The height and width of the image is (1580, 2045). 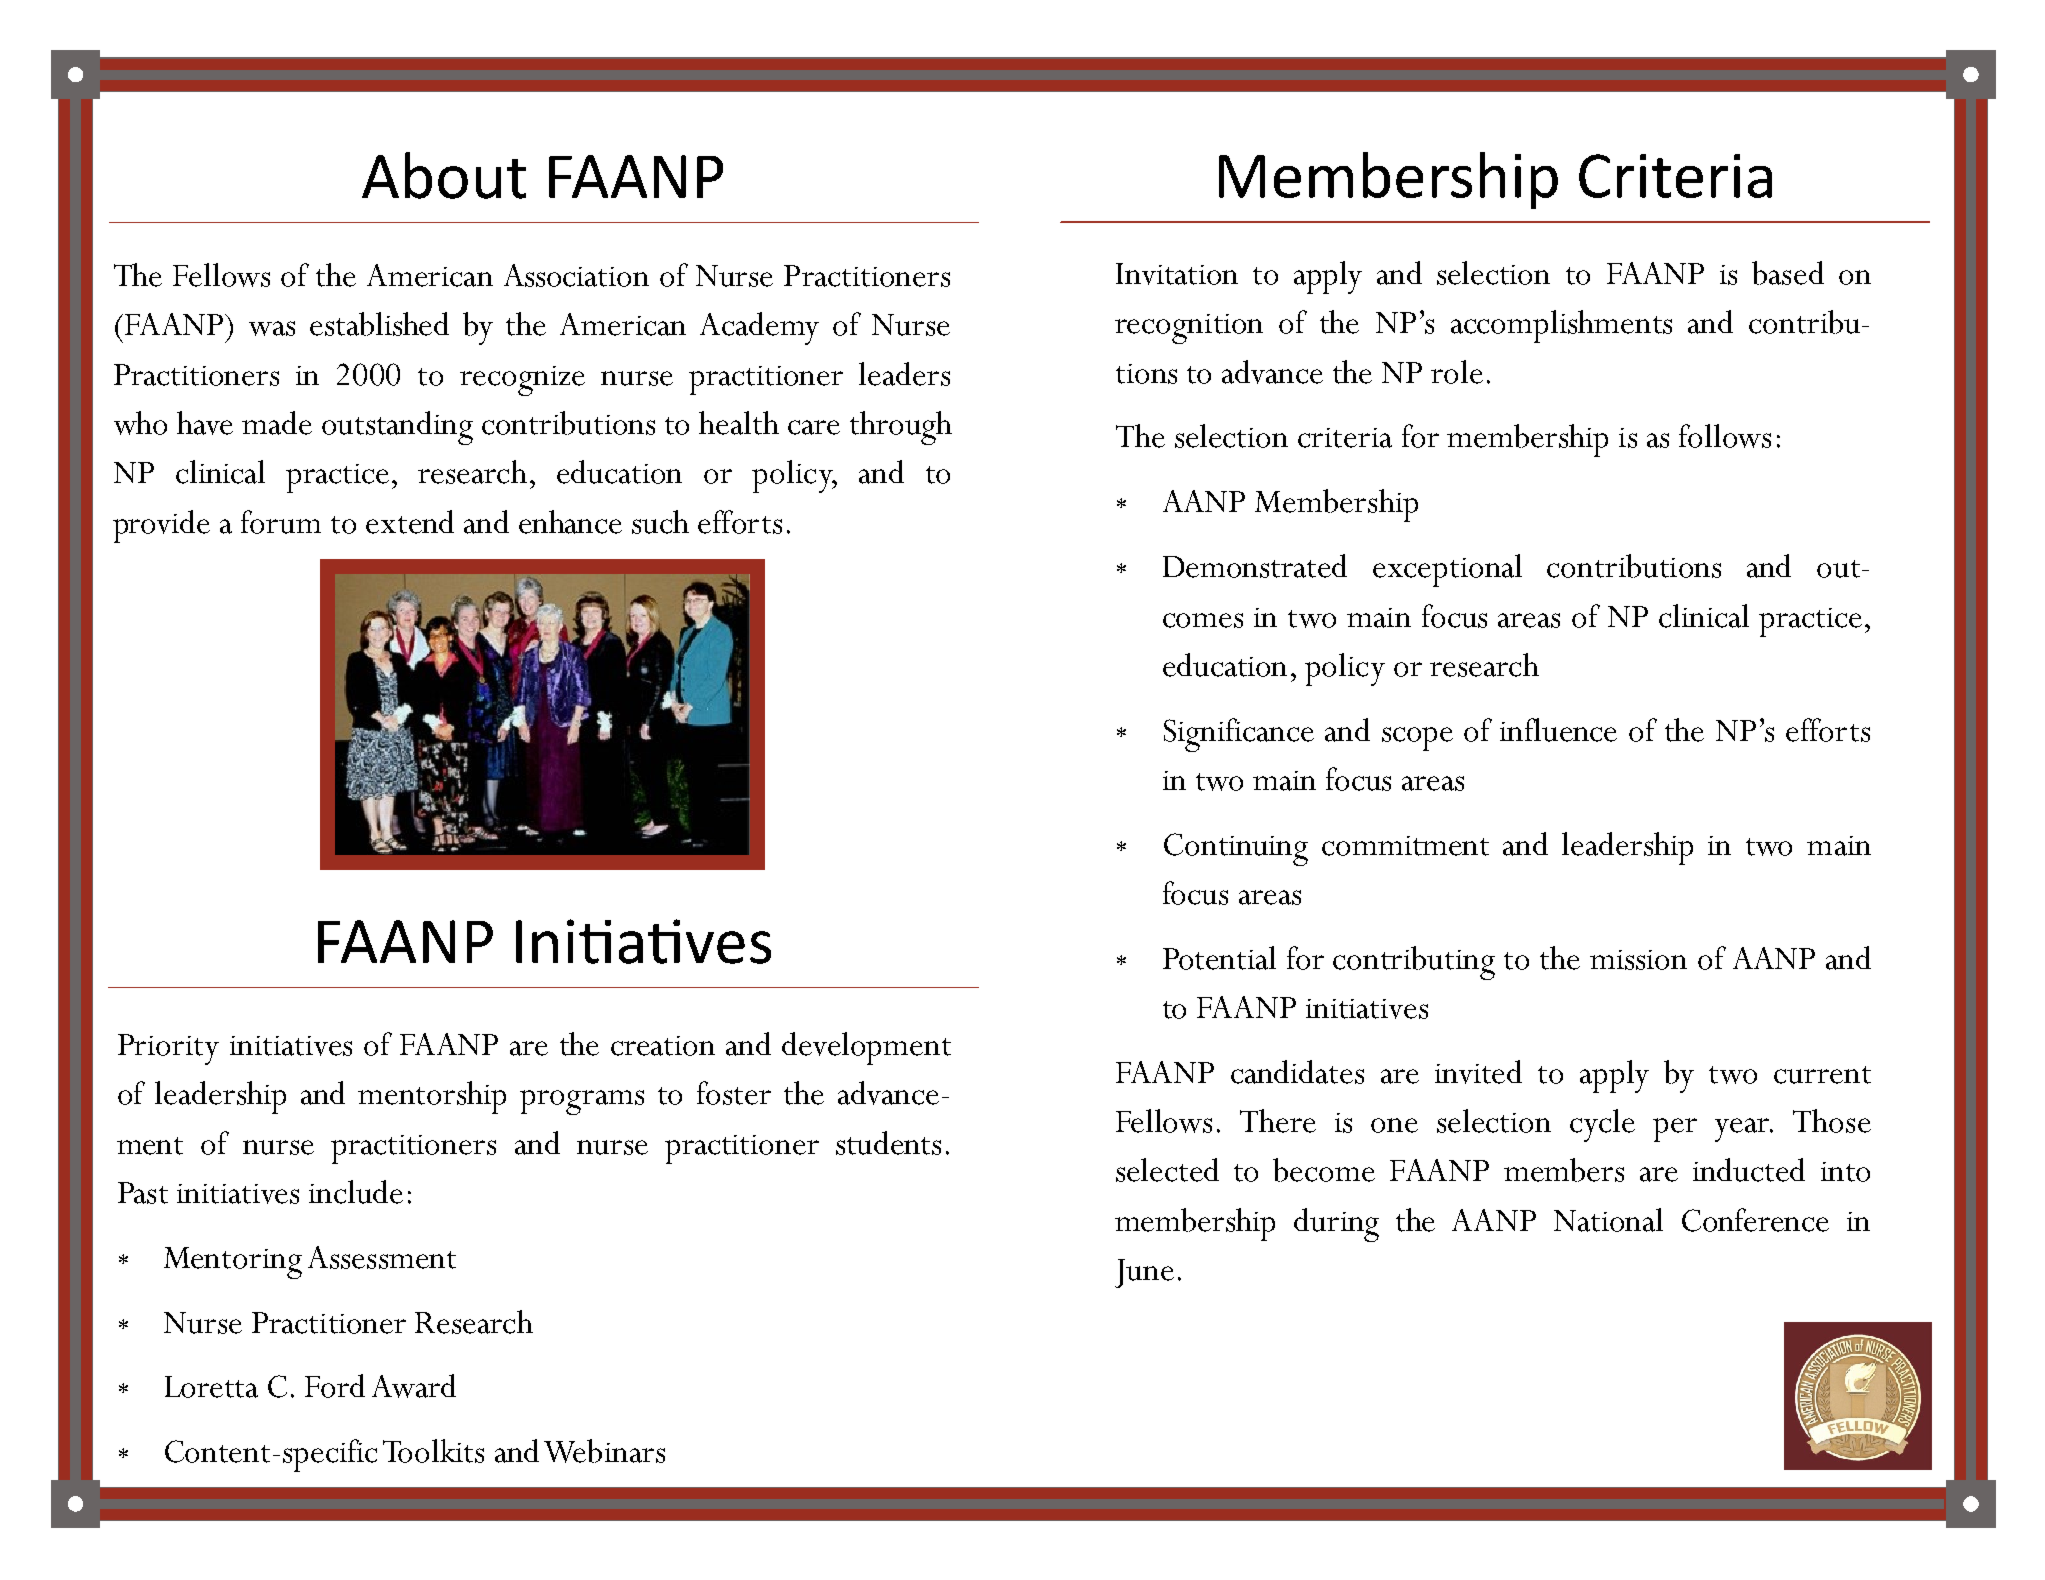 I want to click on influence, so click(x=1558, y=730).
